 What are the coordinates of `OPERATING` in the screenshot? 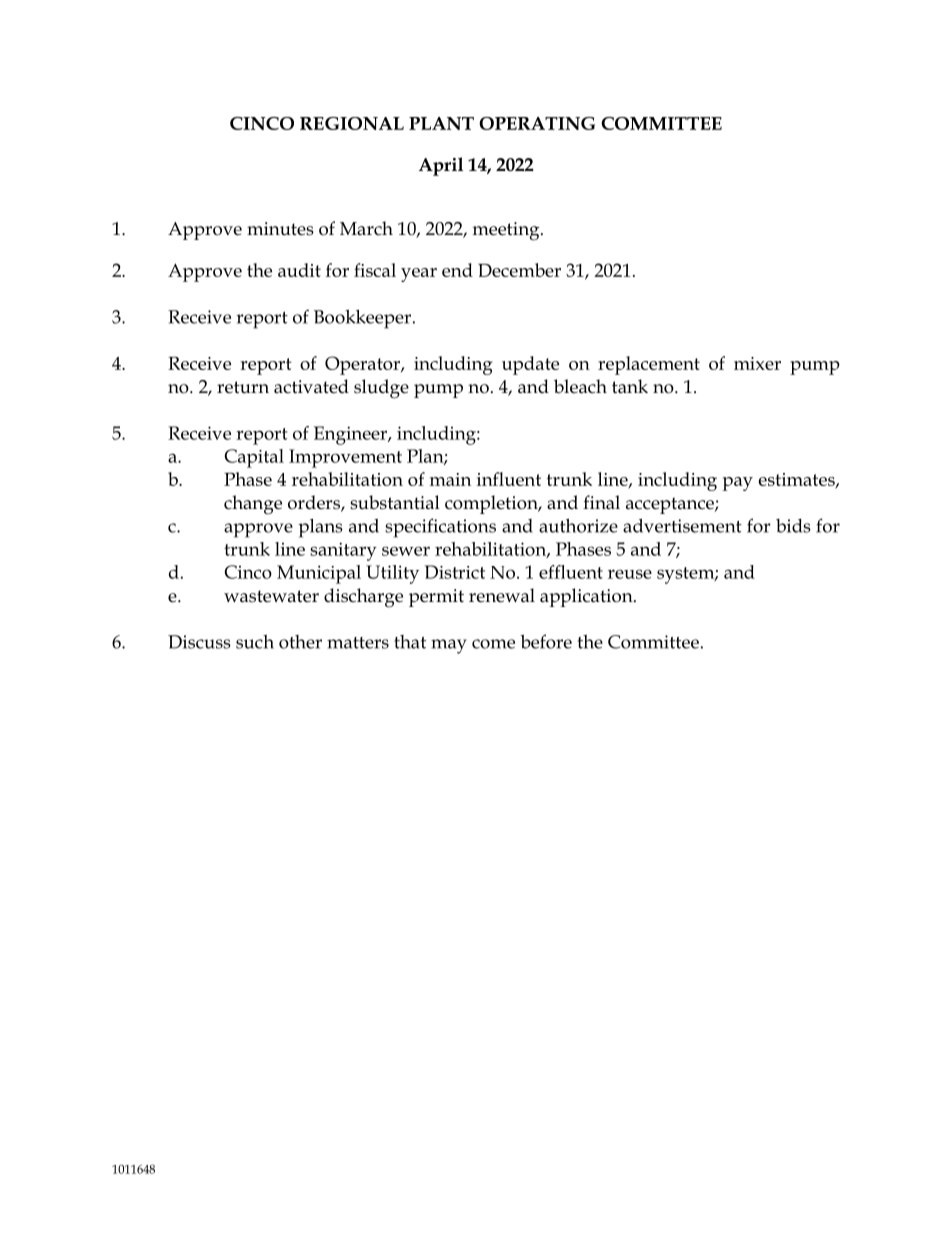 It's located at (537, 123).
